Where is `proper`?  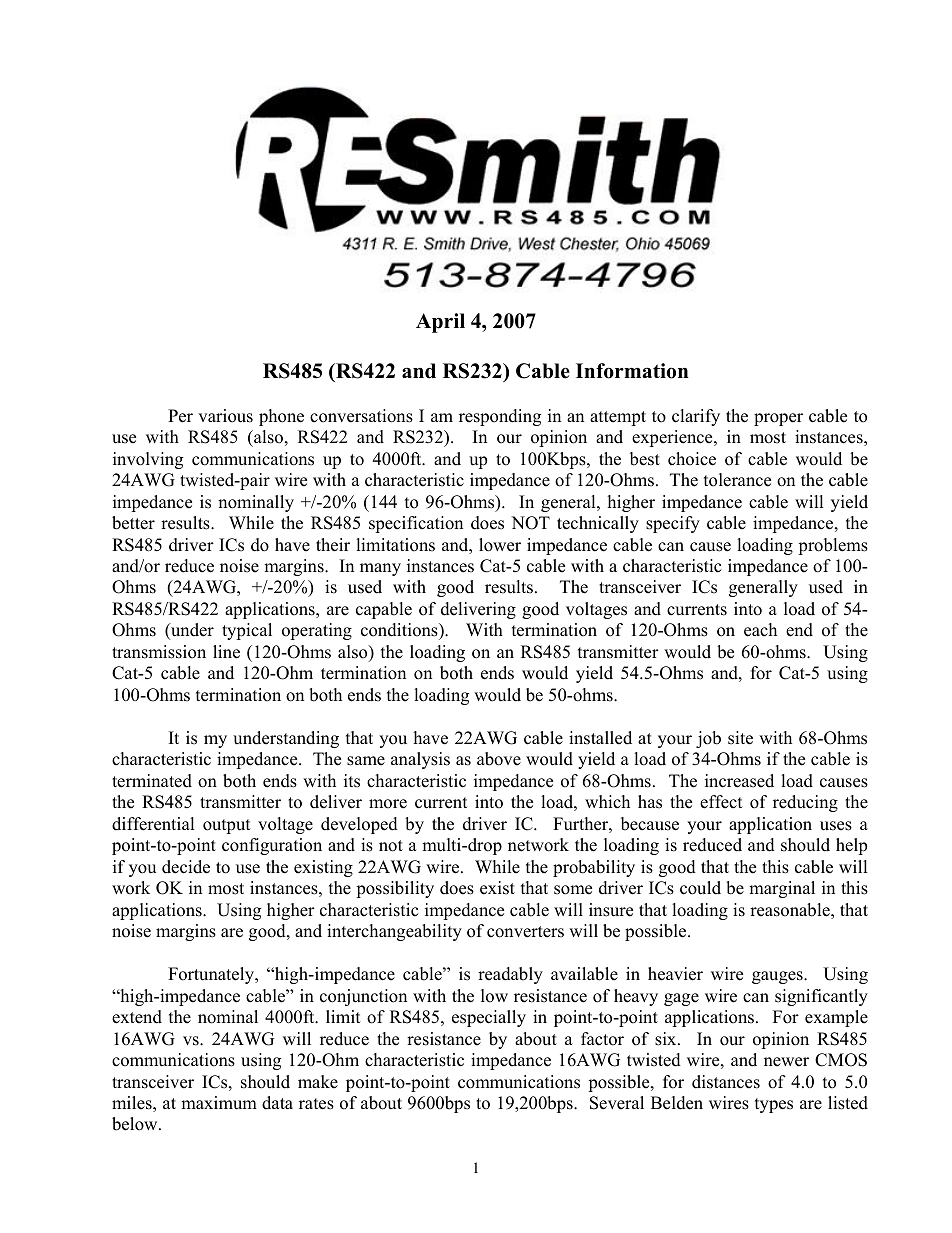
proper is located at coordinates (778, 419).
